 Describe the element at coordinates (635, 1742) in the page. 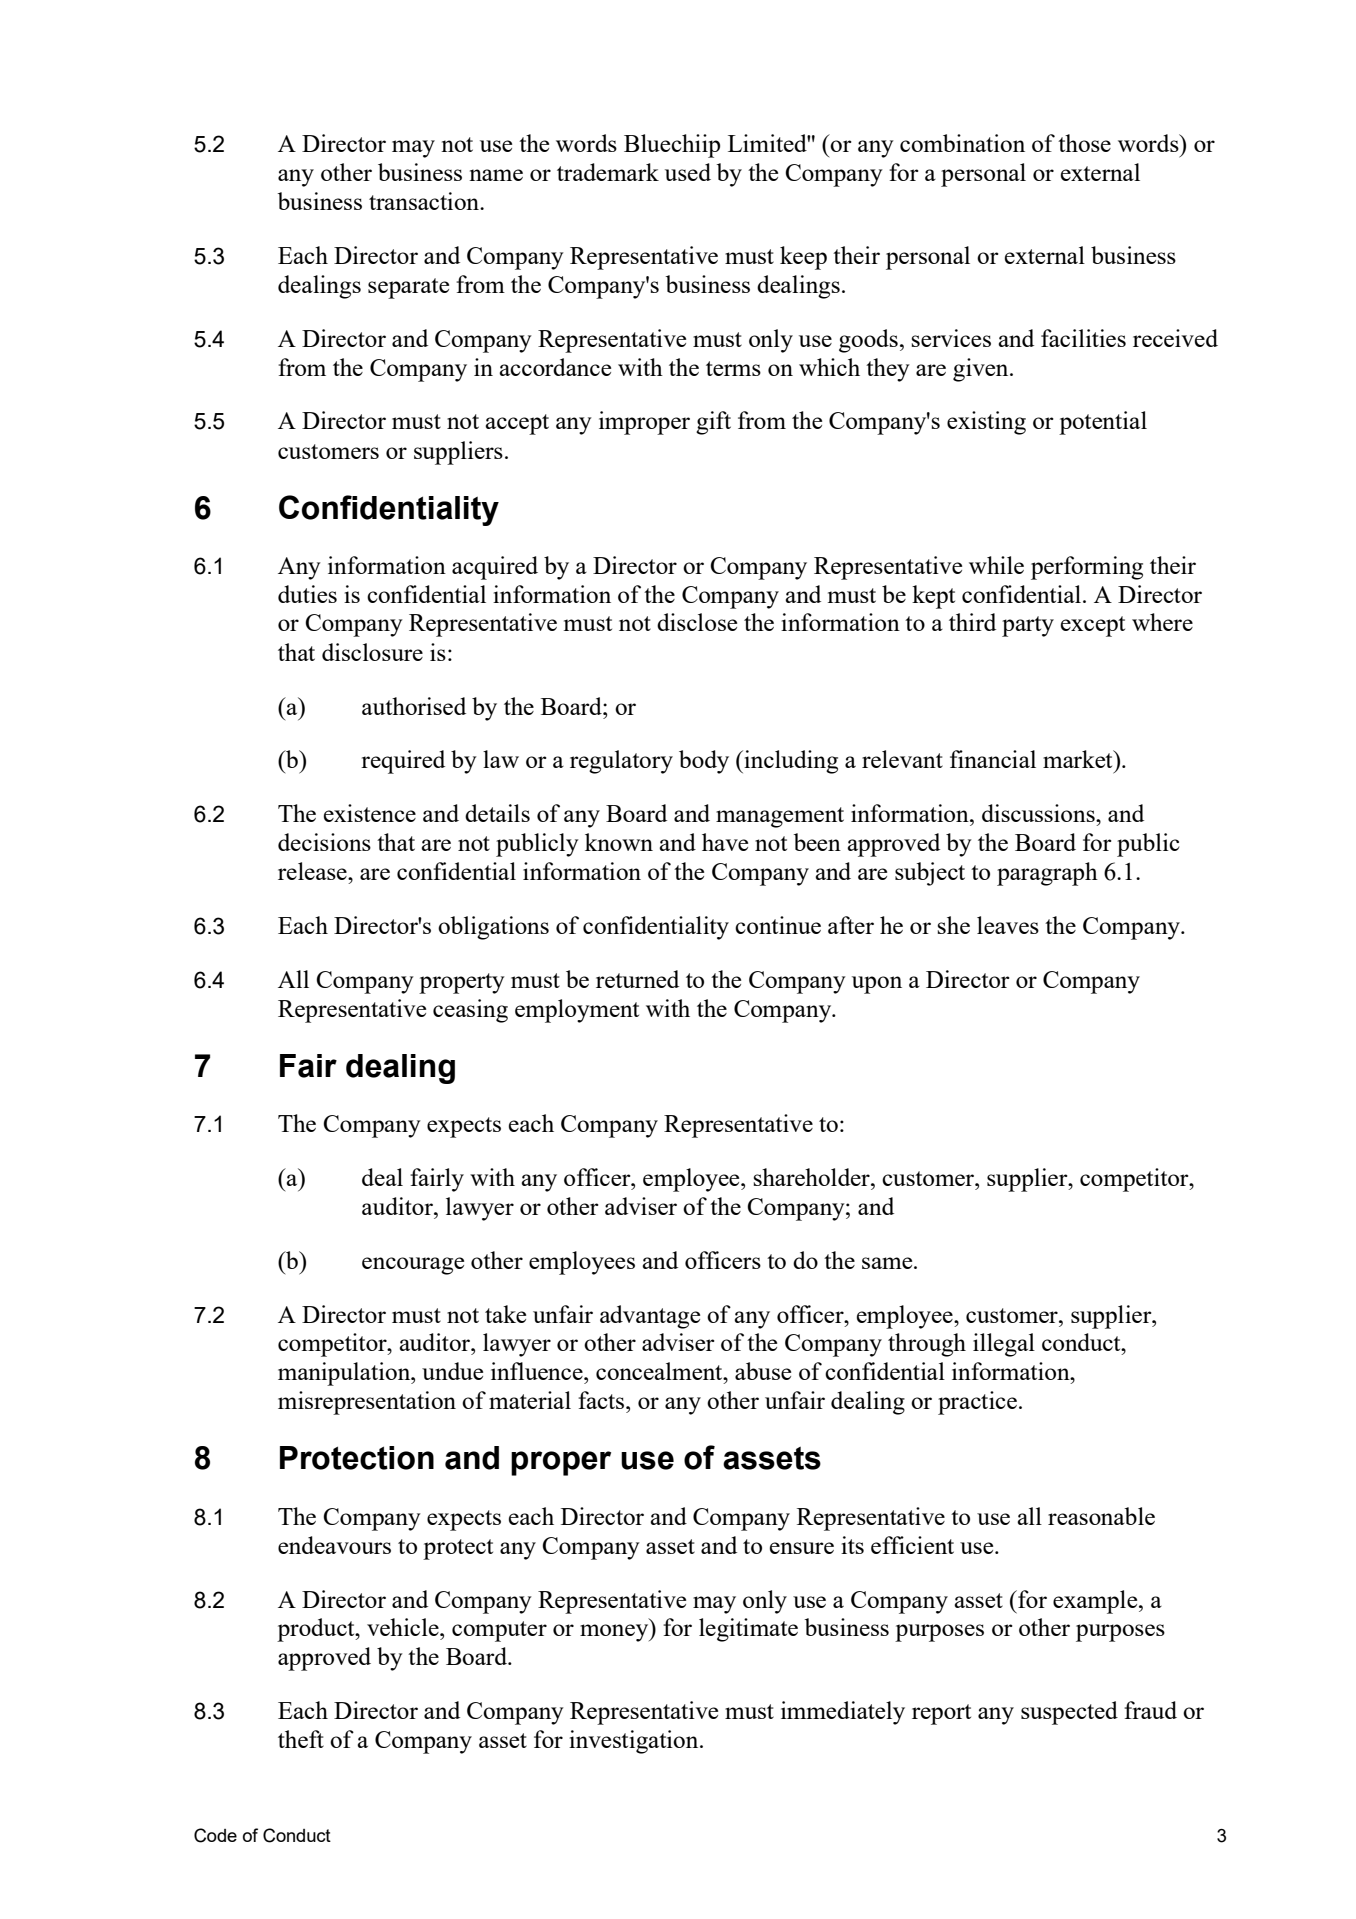

I see `investigation` at that location.
